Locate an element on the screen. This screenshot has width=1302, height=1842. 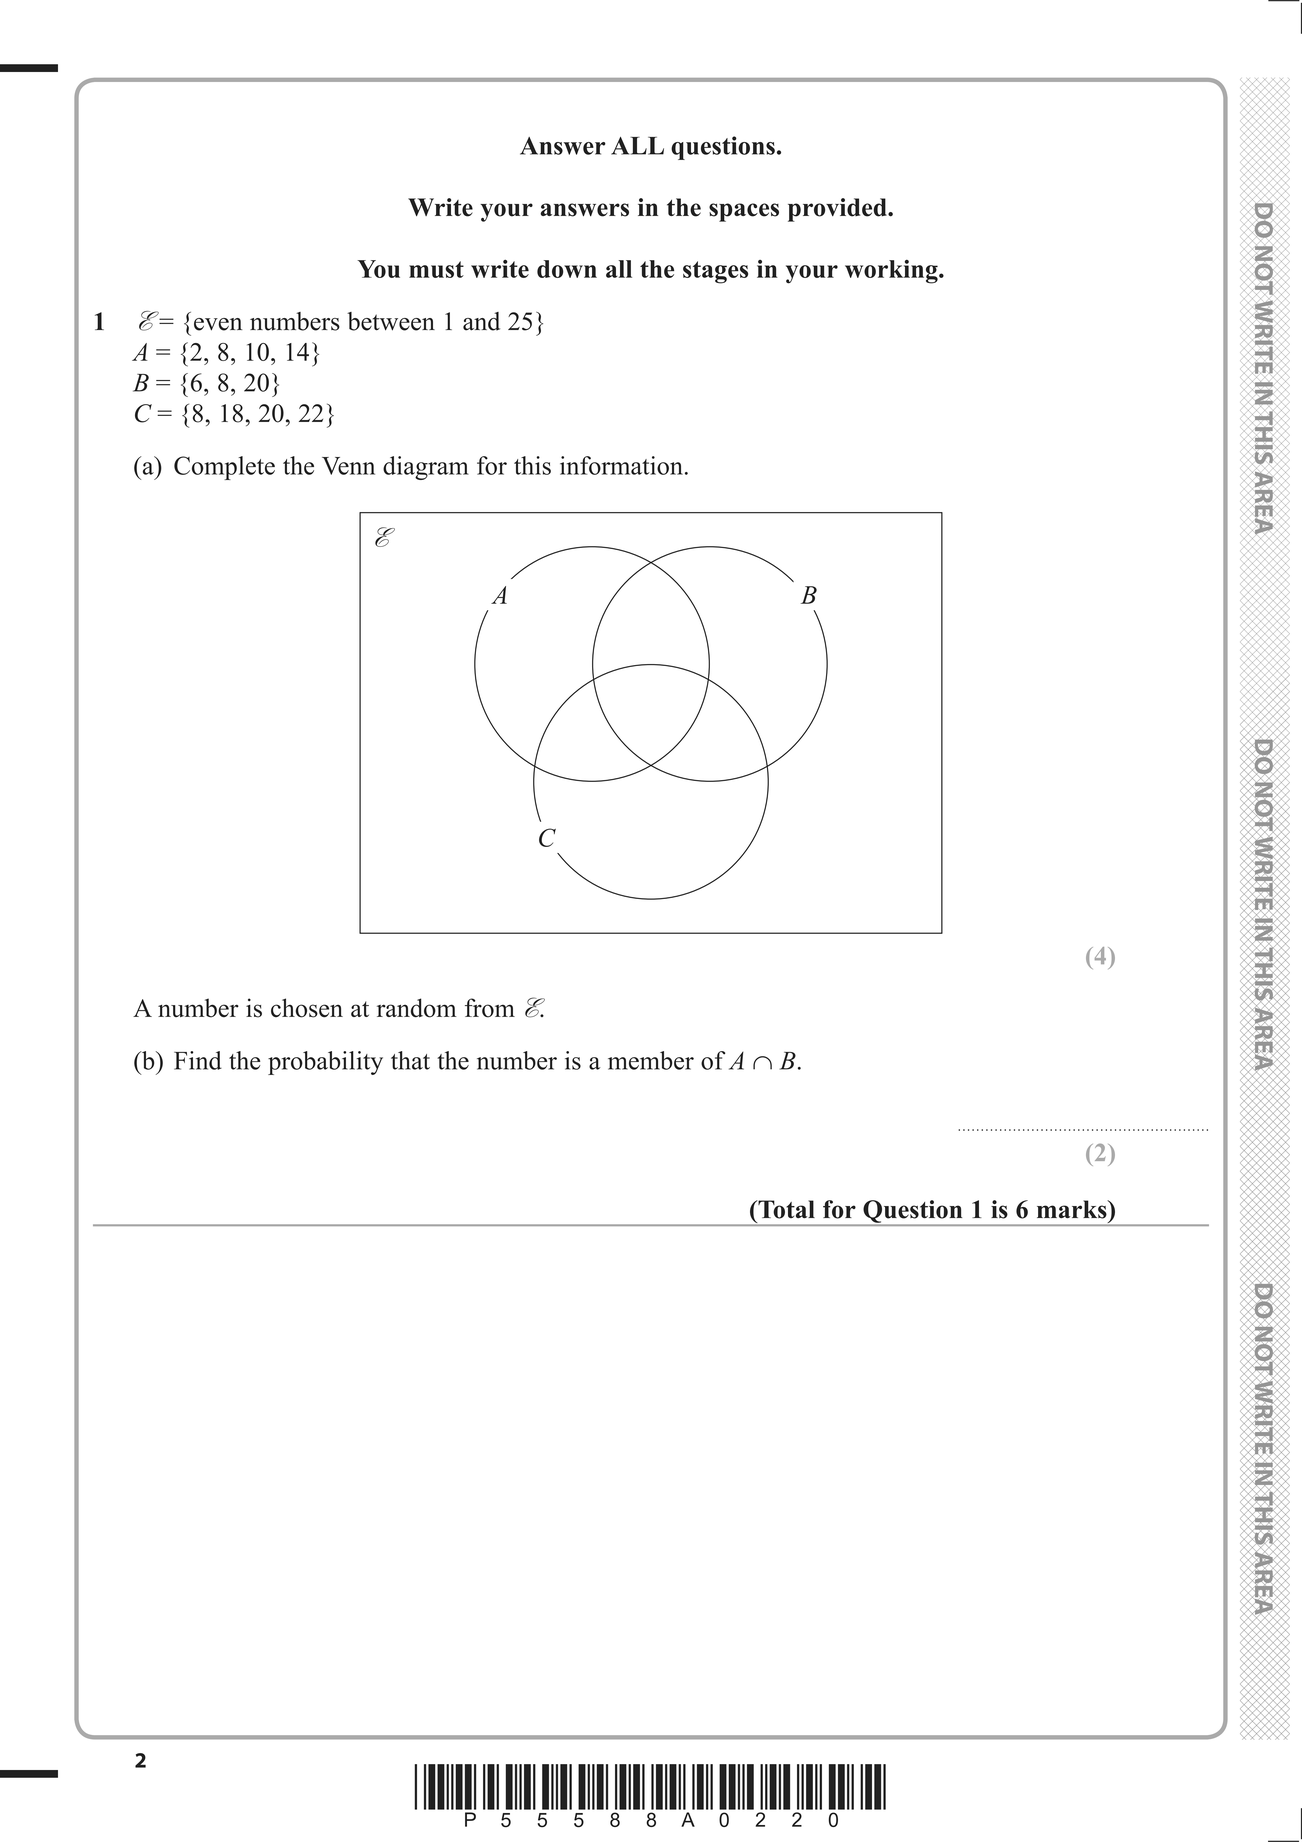
diagram is located at coordinates (426, 468).
